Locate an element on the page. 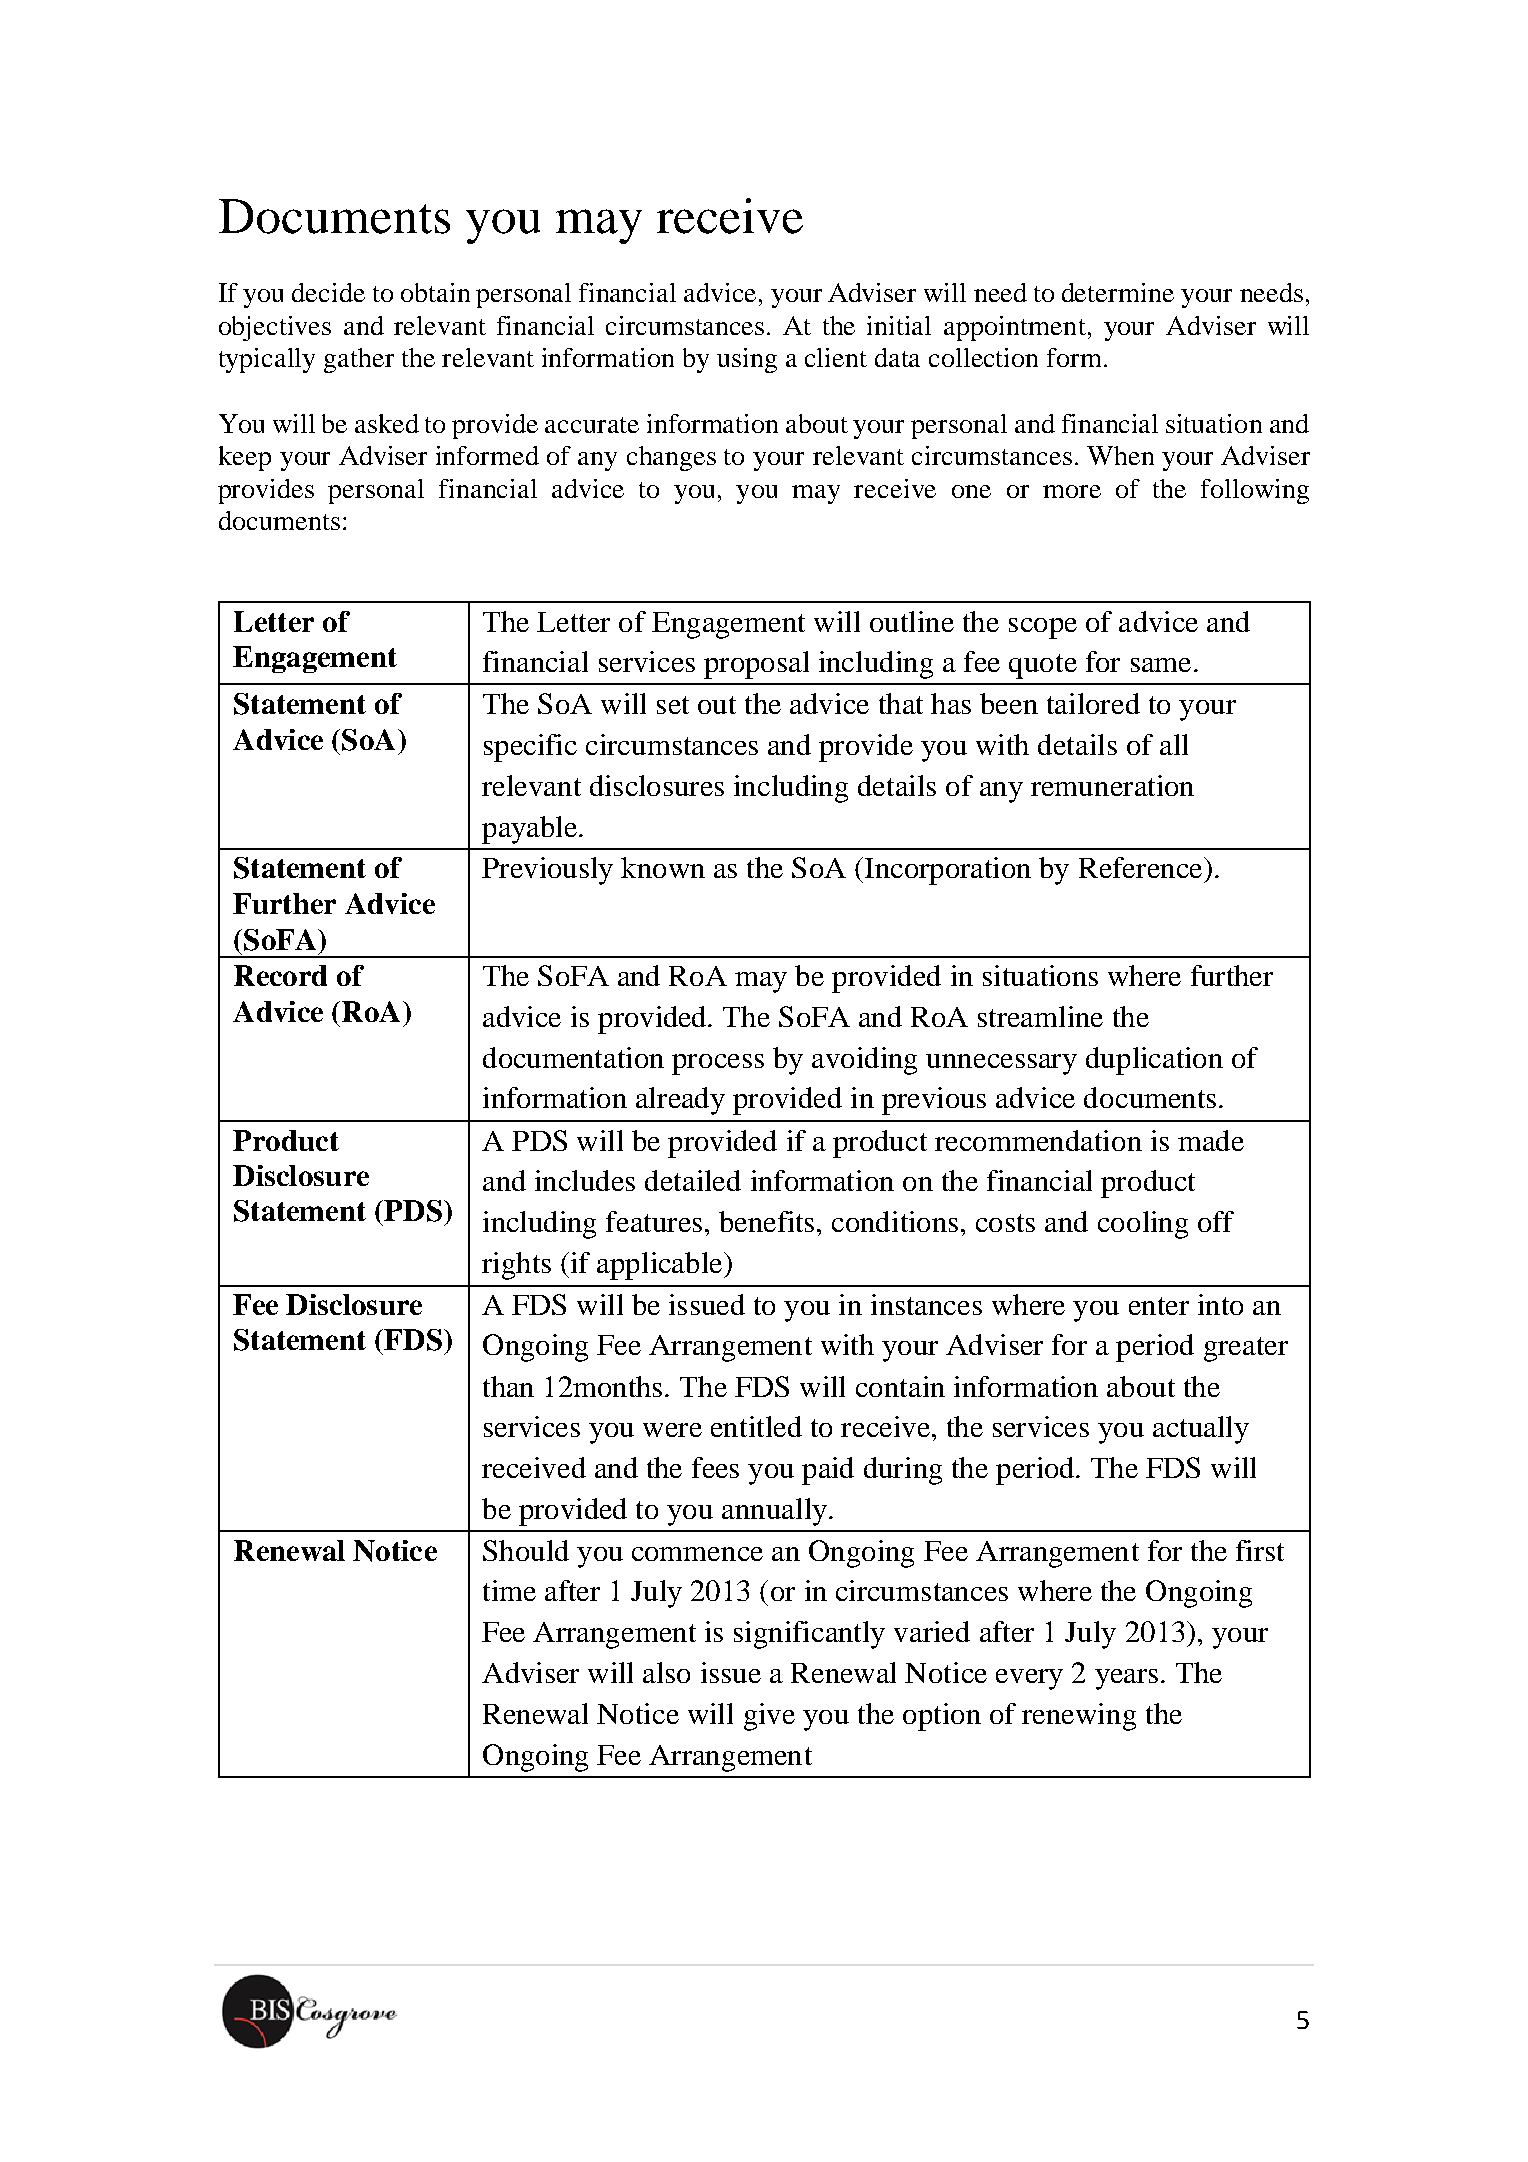  using is located at coordinates (747, 360).
